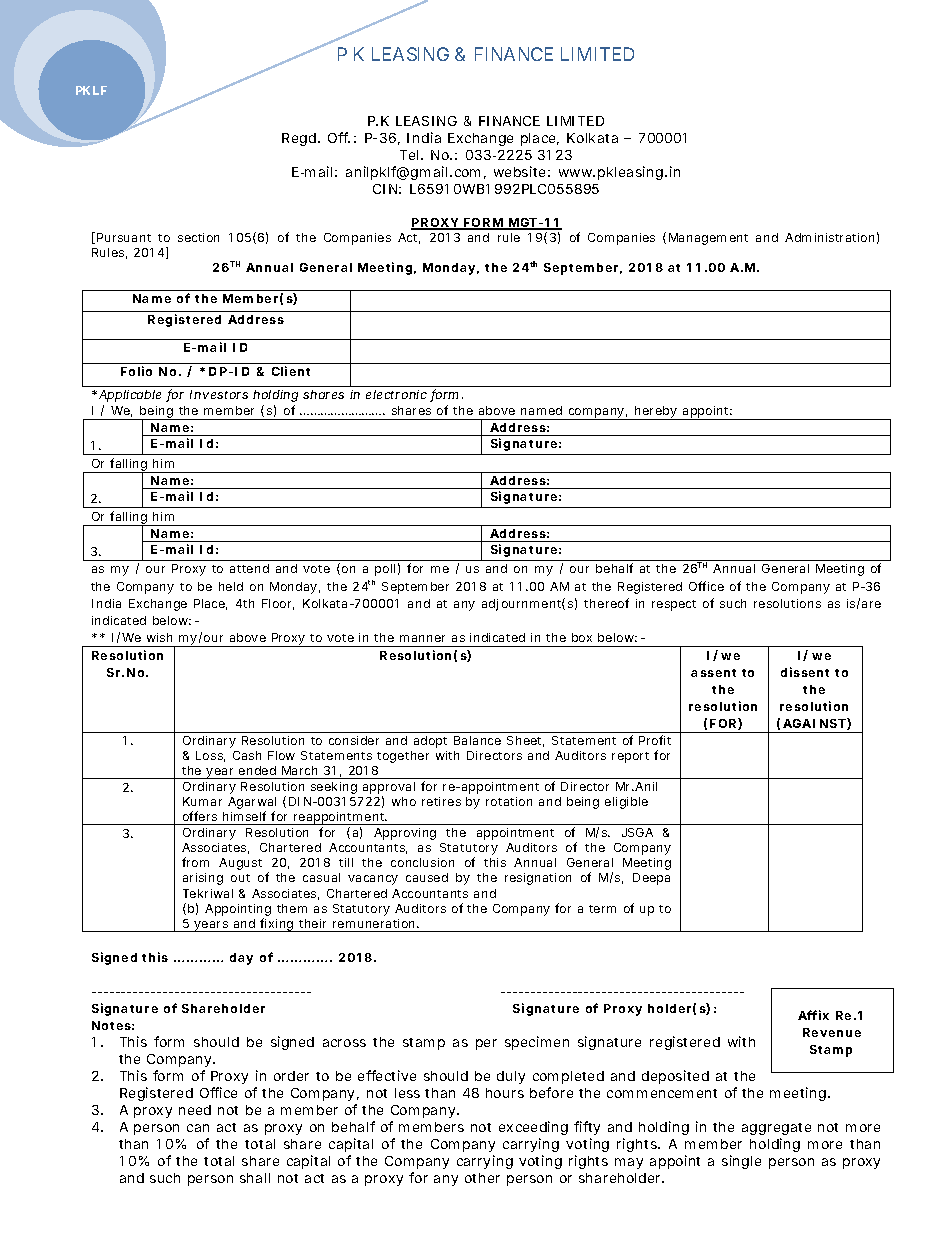 Image resolution: width=952 pixels, height=1233 pixels. I want to click on rotation, so click(509, 801).
